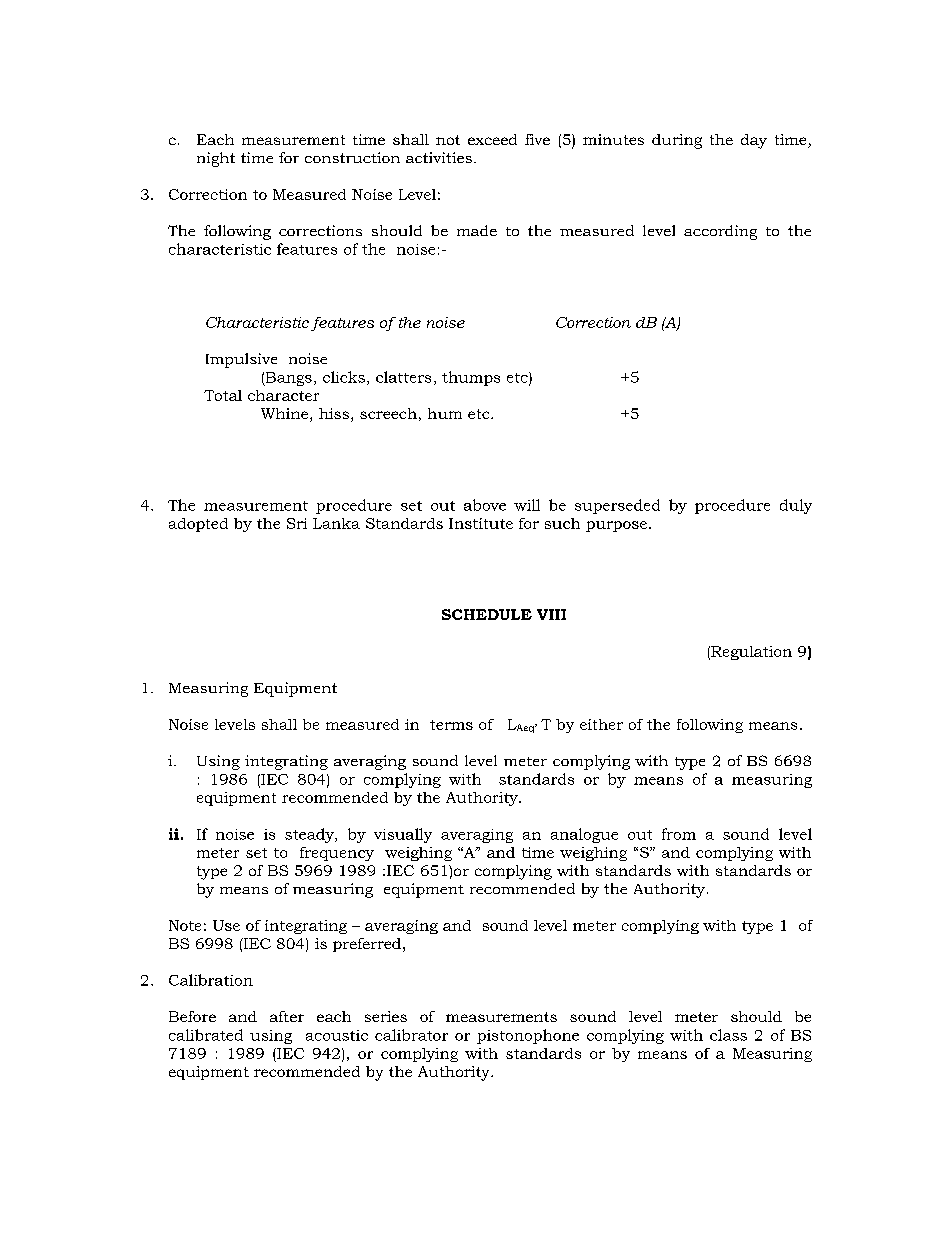 The width and height of the page is (952, 1233). Describe the element at coordinates (492, 139) in the page. I see `exceed` at that location.
